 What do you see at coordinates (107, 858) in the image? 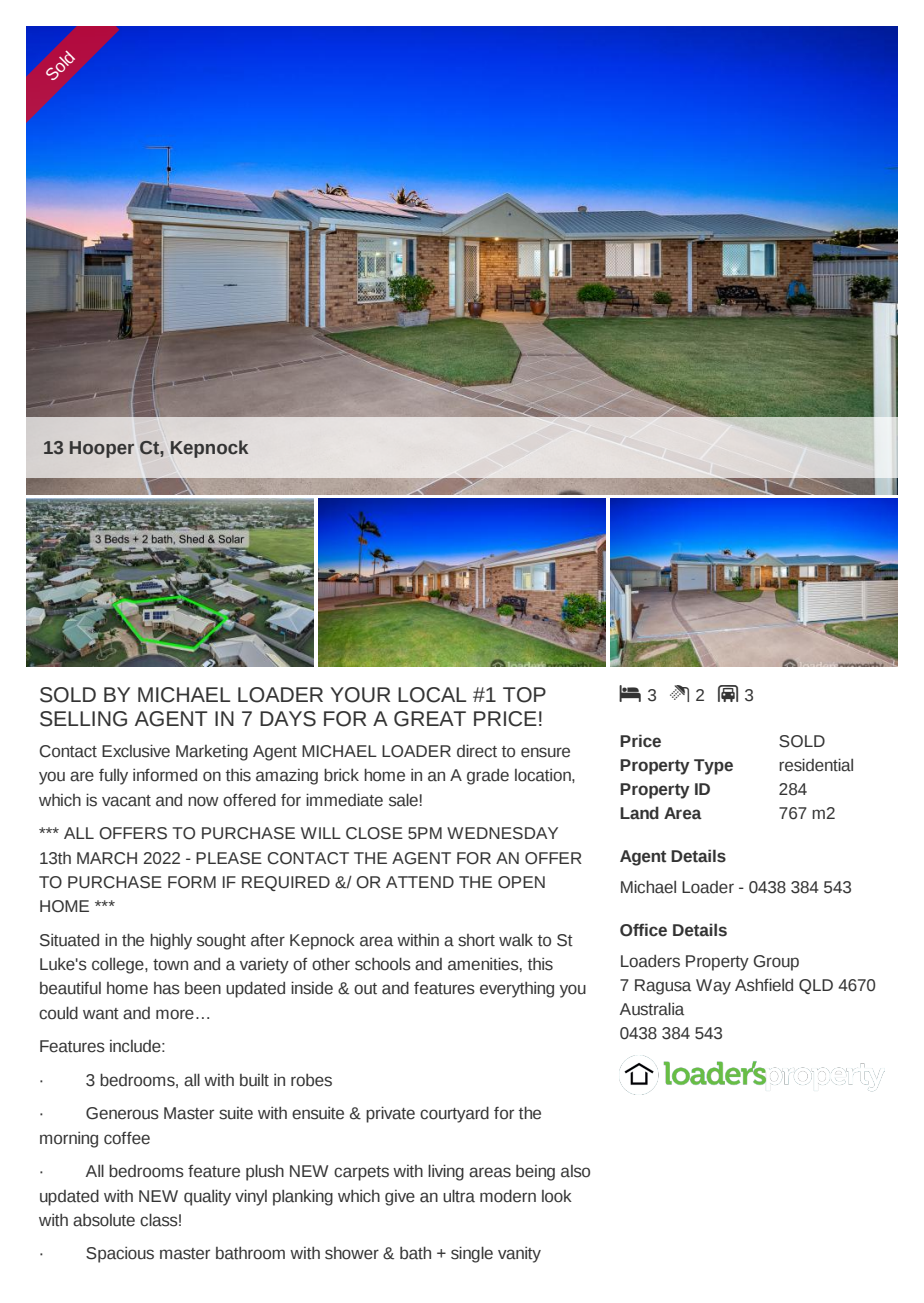
I see `MARCH` at bounding box center [107, 858].
